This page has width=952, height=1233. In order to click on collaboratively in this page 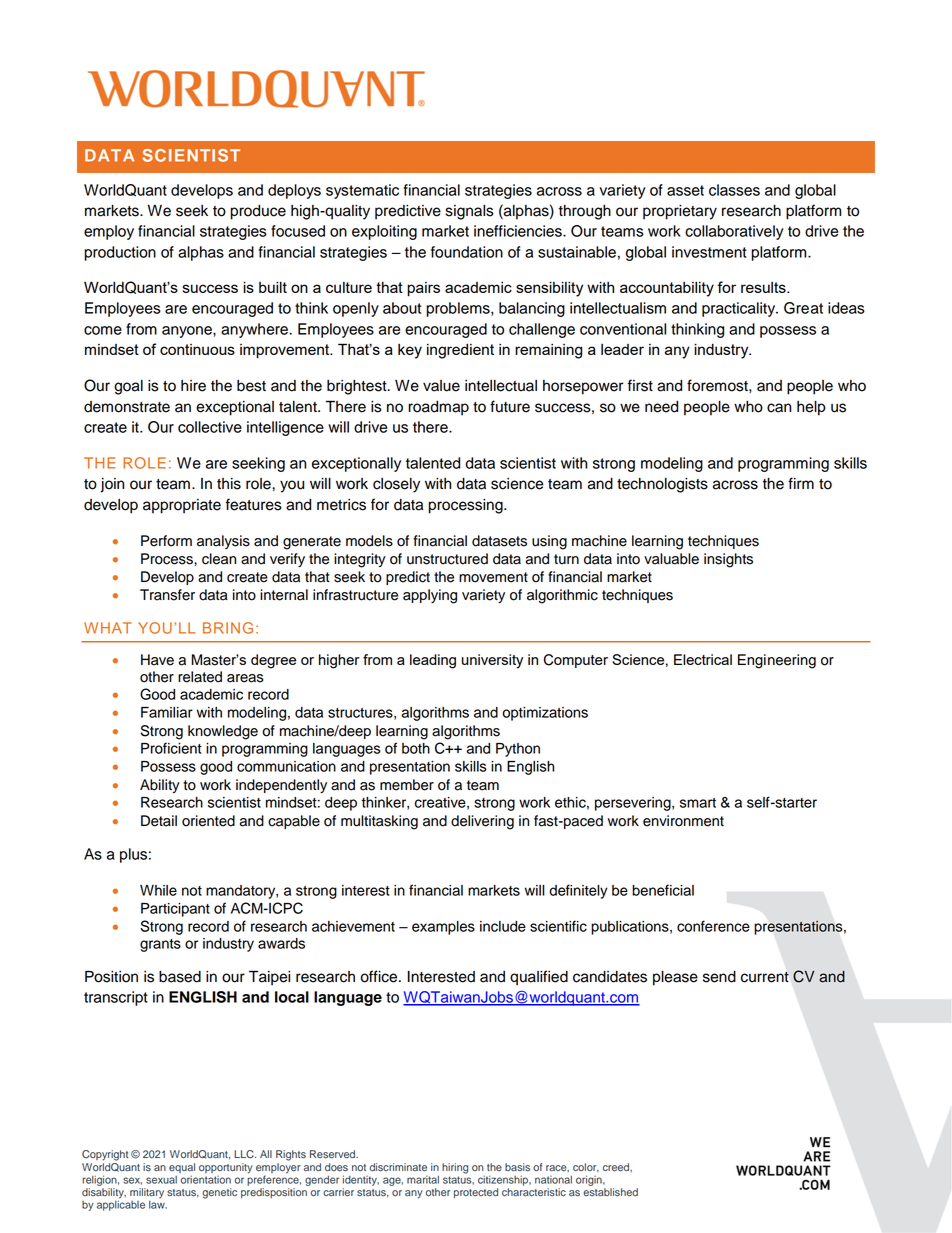, I will do `click(734, 232)`.
